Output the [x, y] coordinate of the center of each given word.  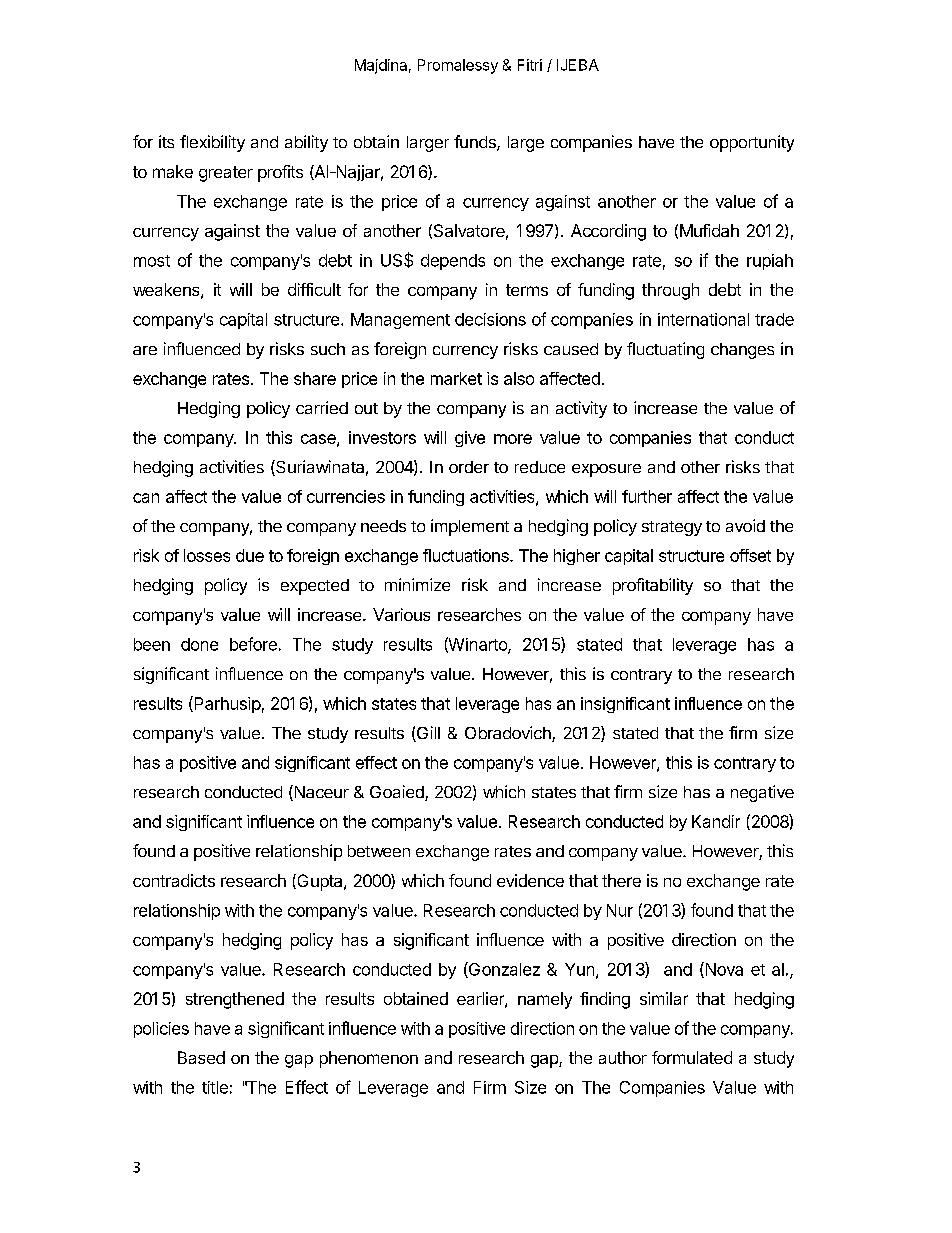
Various [401, 614]
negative [762, 793]
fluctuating [665, 350]
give [470, 439]
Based [201, 1057]
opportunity [752, 143]
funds [476, 143]
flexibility [212, 143]
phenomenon [369, 1059]
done [199, 644]
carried [322, 407]
